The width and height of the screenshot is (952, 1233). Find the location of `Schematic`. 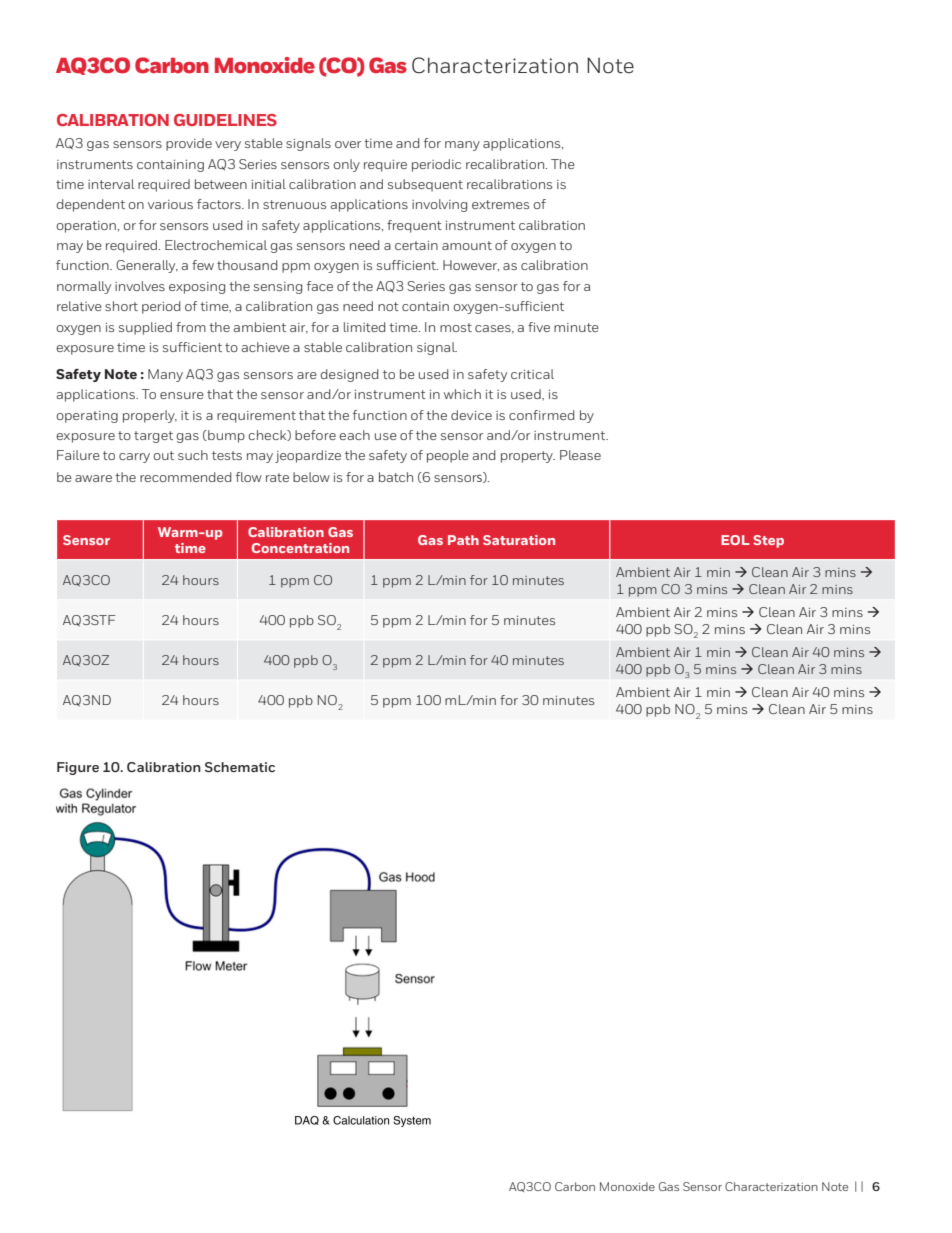

Schematic is located at coordinates (240, 767).
